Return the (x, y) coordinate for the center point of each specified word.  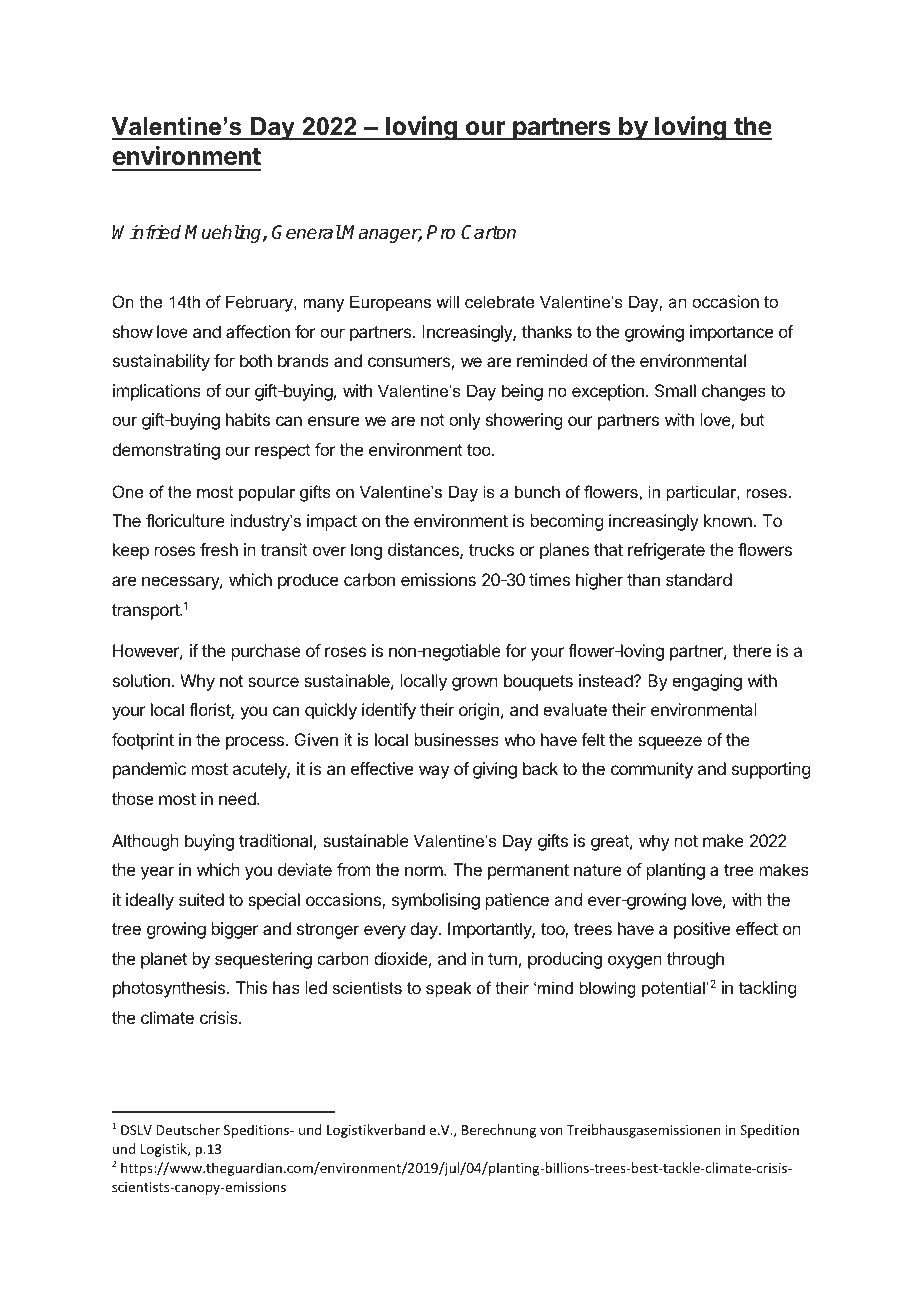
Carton (488, 232)
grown (475, 684)
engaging (707, 682)
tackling (767, 989)
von (551, 1131)
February (260, 303)
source (273, 682)
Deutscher (188, 1129)
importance (731, 333)
